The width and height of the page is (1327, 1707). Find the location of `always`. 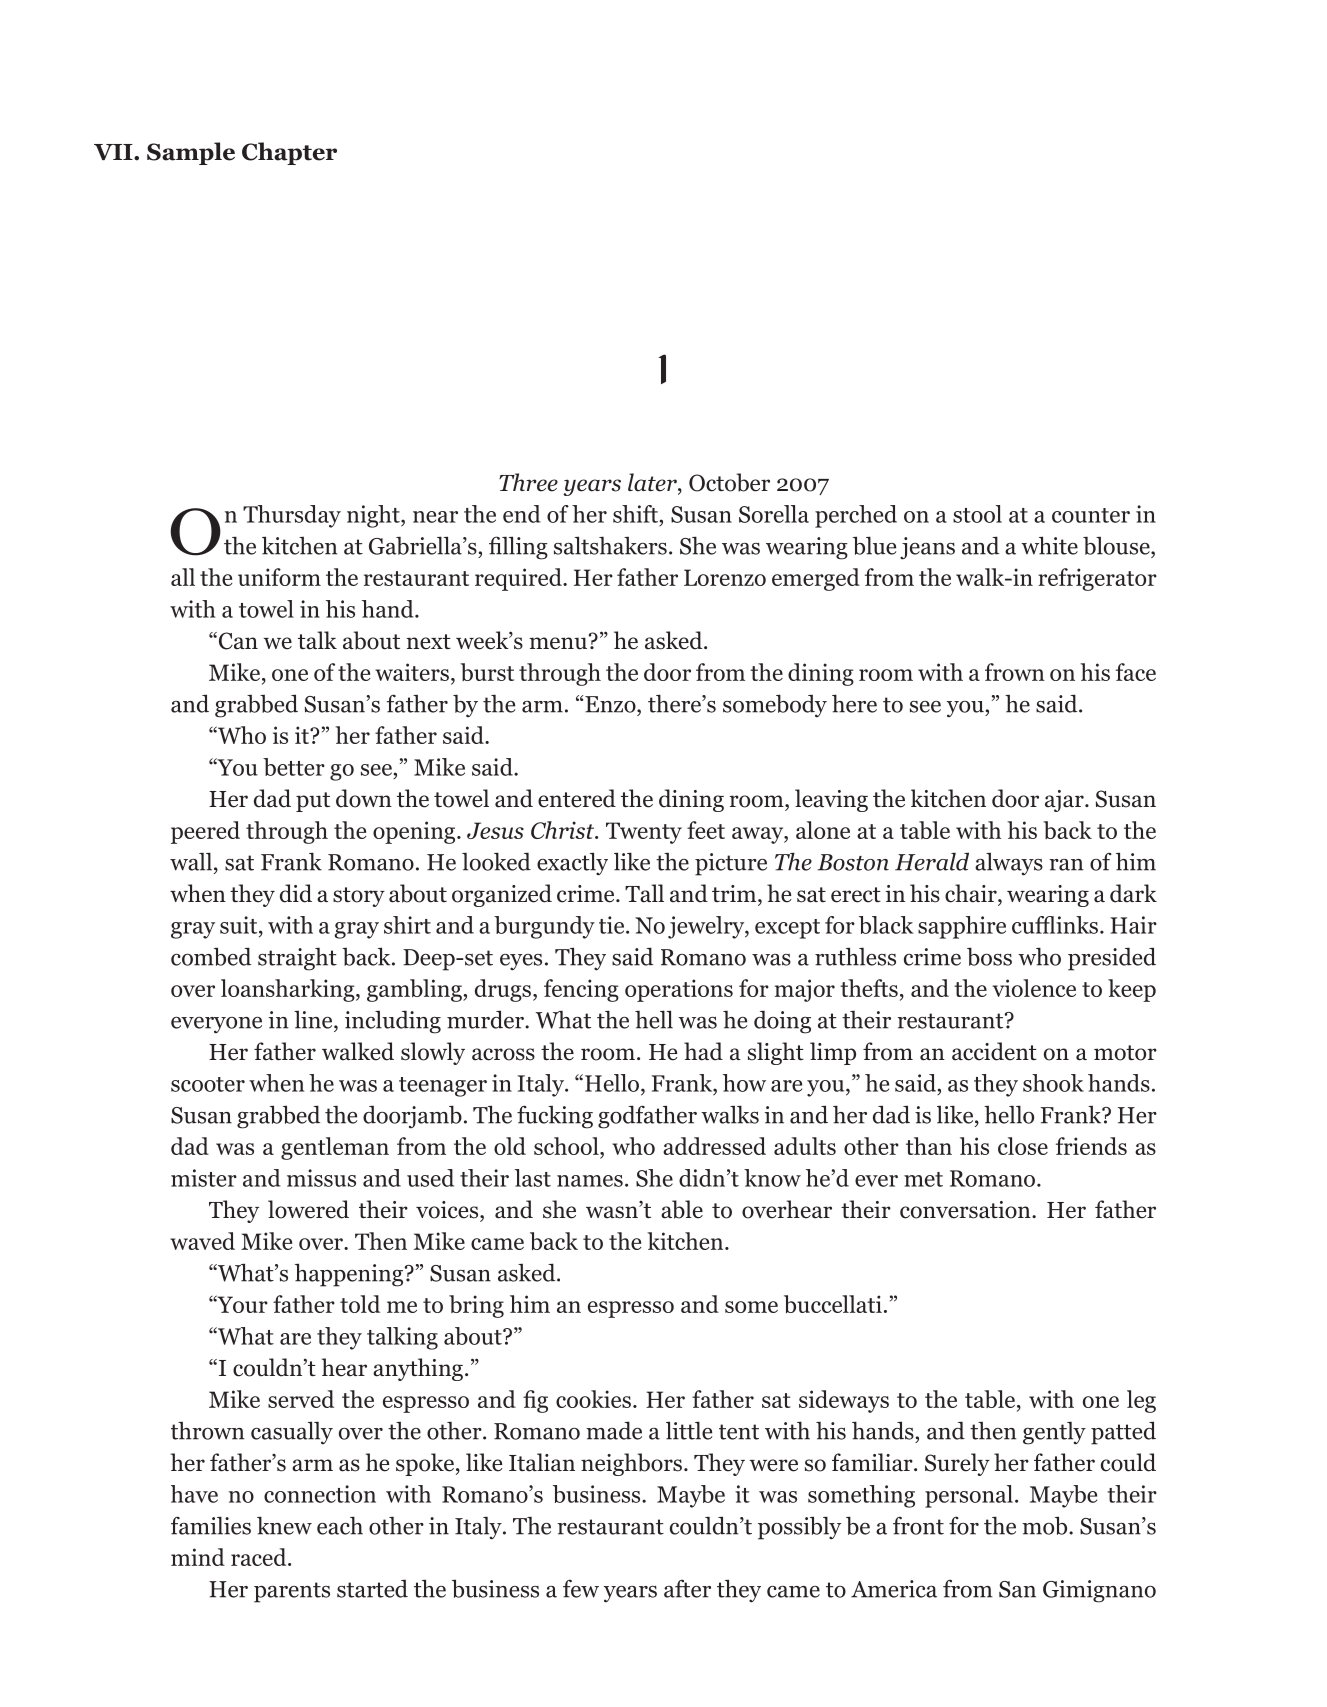

always is located at coordinates (1009, 864).
